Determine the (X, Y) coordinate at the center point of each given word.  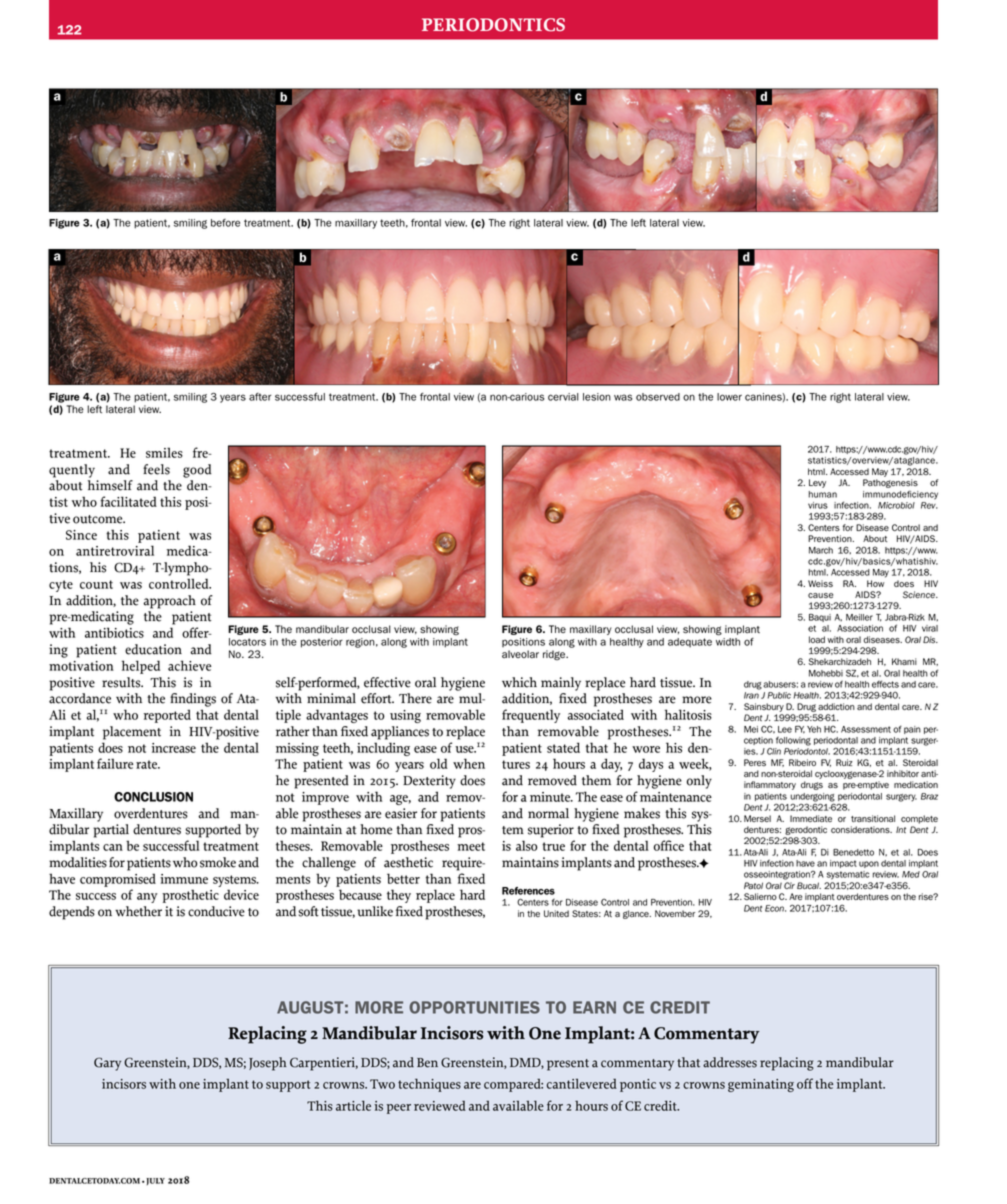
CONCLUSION (153, 797)
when (469, 763)
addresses (730, 1062)
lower (729, 397)
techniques (429, 1085)
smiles (164, 452)
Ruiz (844, 762)
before (225, 223)
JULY (154, 1181)
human (822, 494)
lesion (597, 397)
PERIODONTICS (493, 25)
